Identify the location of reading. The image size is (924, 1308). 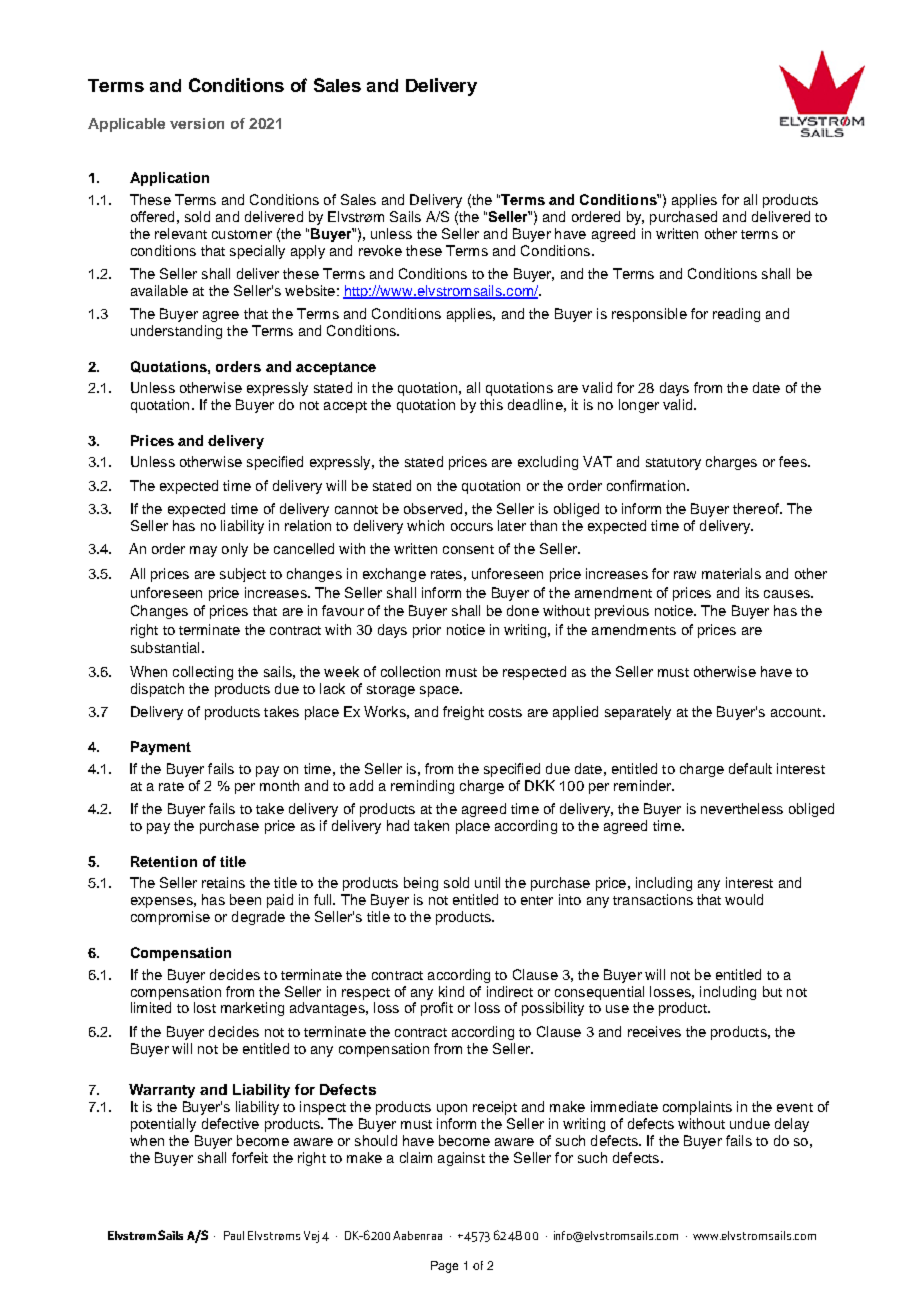
(736, 315).
